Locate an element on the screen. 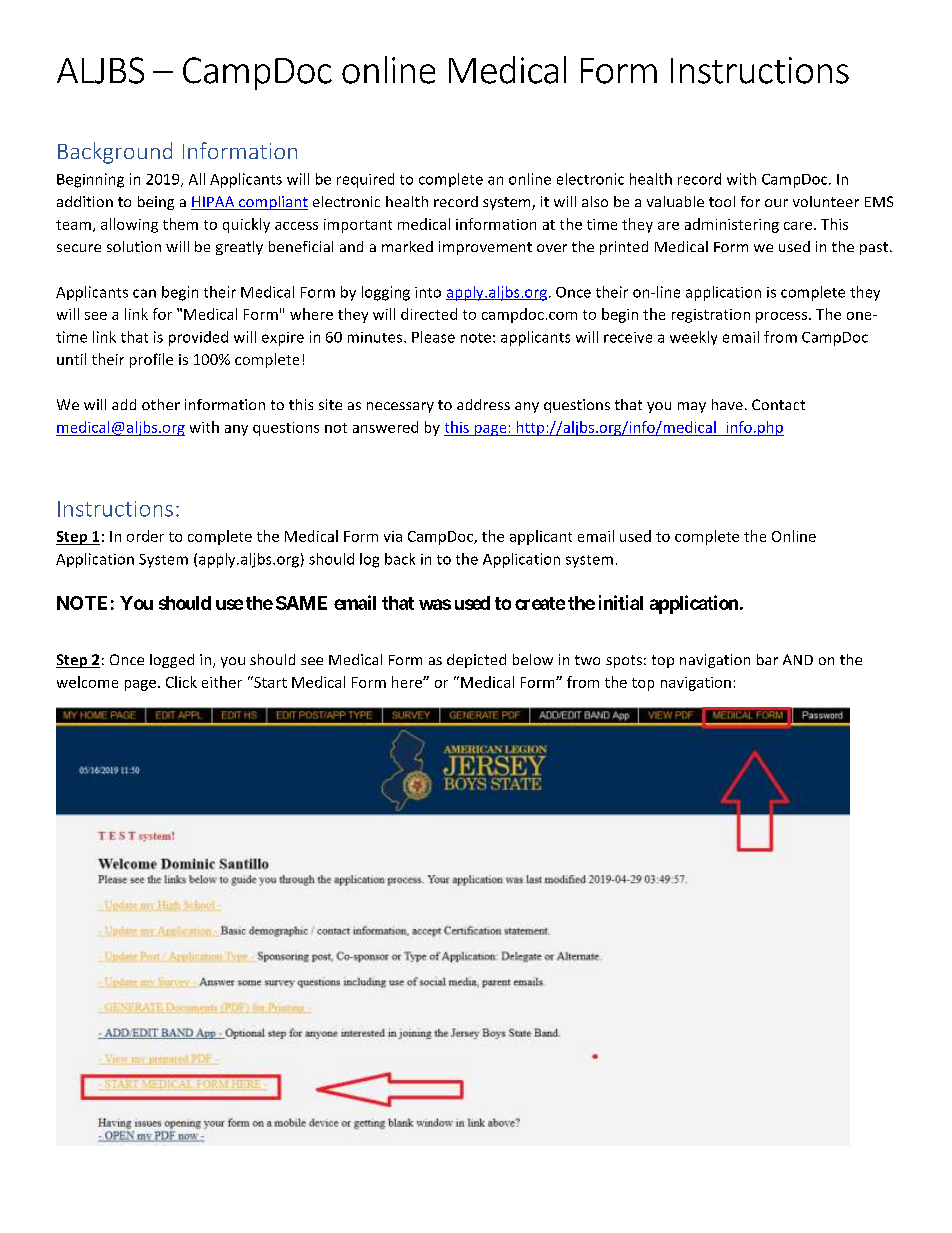  being is located at coordinates (156, 203).
